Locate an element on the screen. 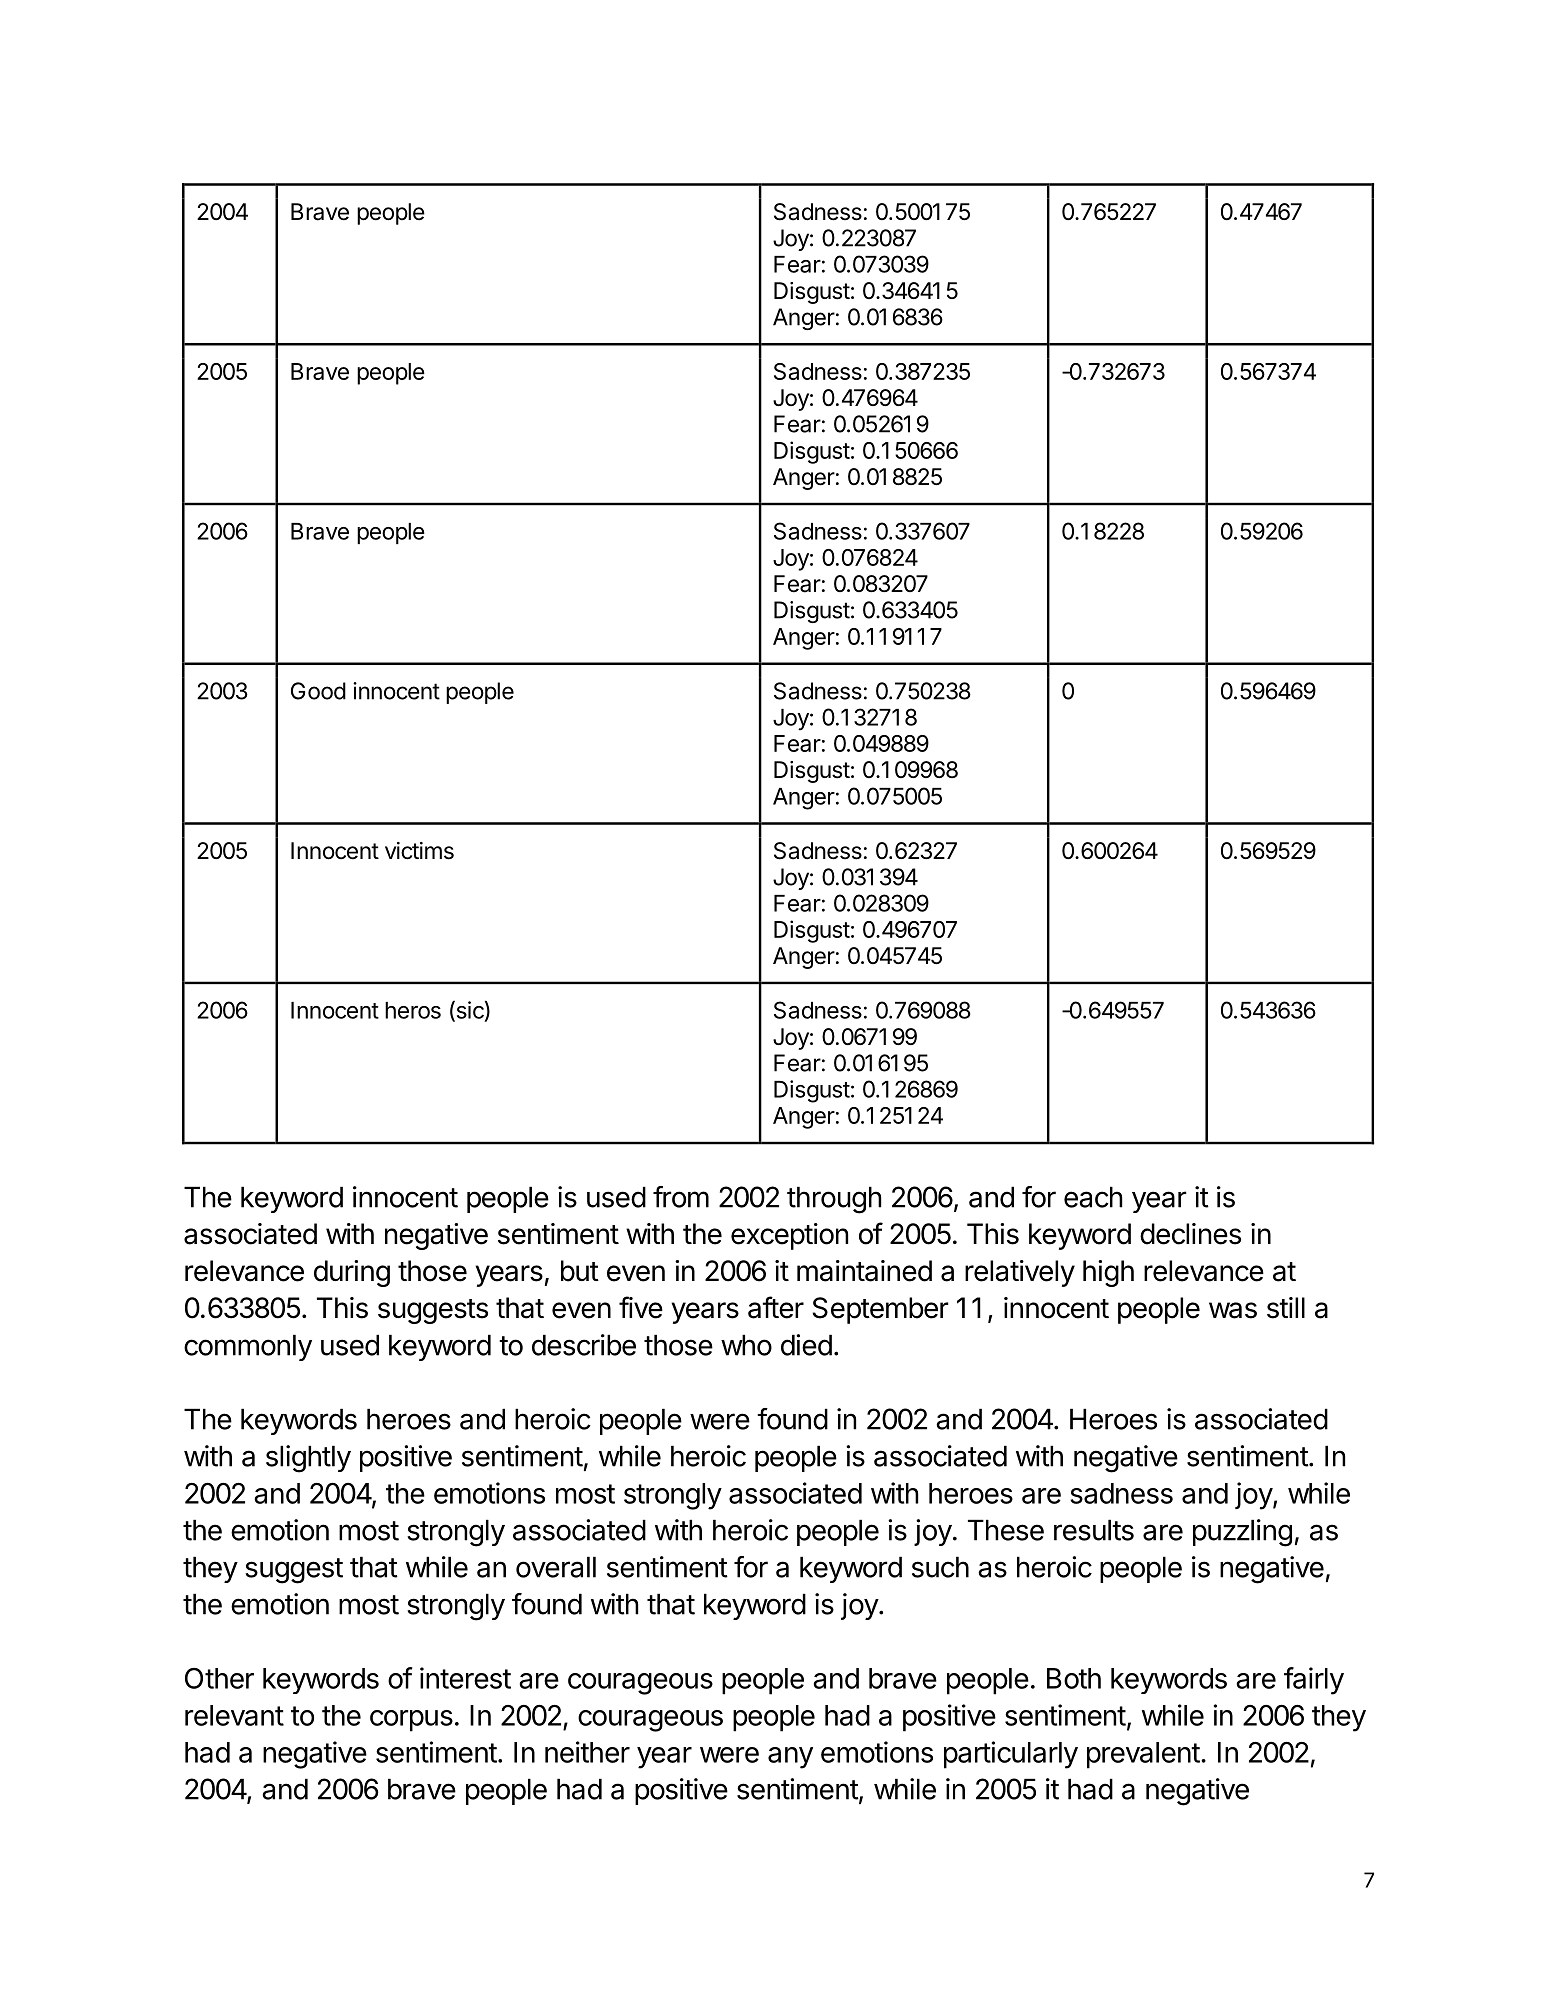  slightly is located at coordinates (308, 1459).
